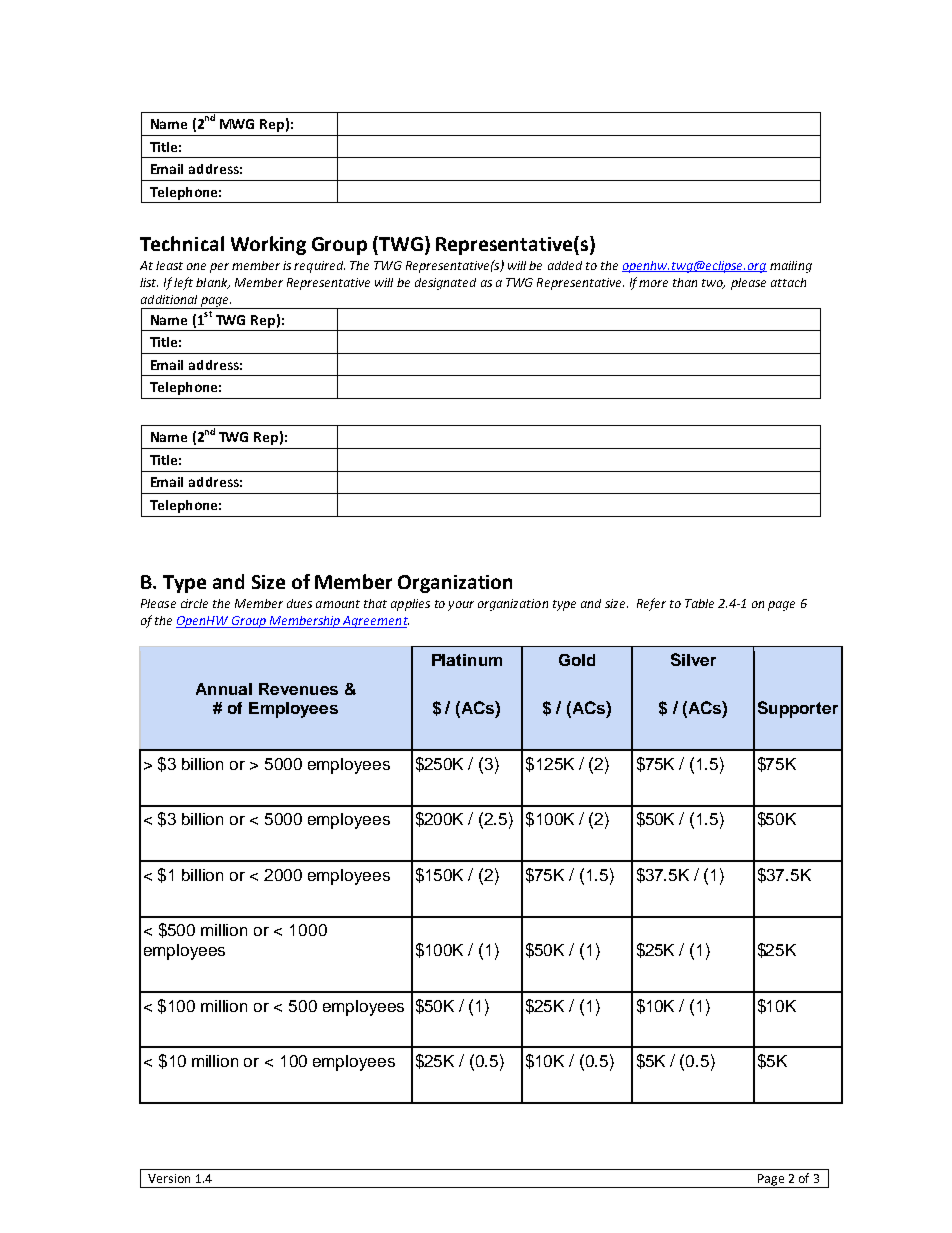 Image resolution: width=952 pixels, height=1233 pixels. What do you see at coordinates (298, 689) in the screenshot?
I see `Revenues` at bounding box center [298, 689].
